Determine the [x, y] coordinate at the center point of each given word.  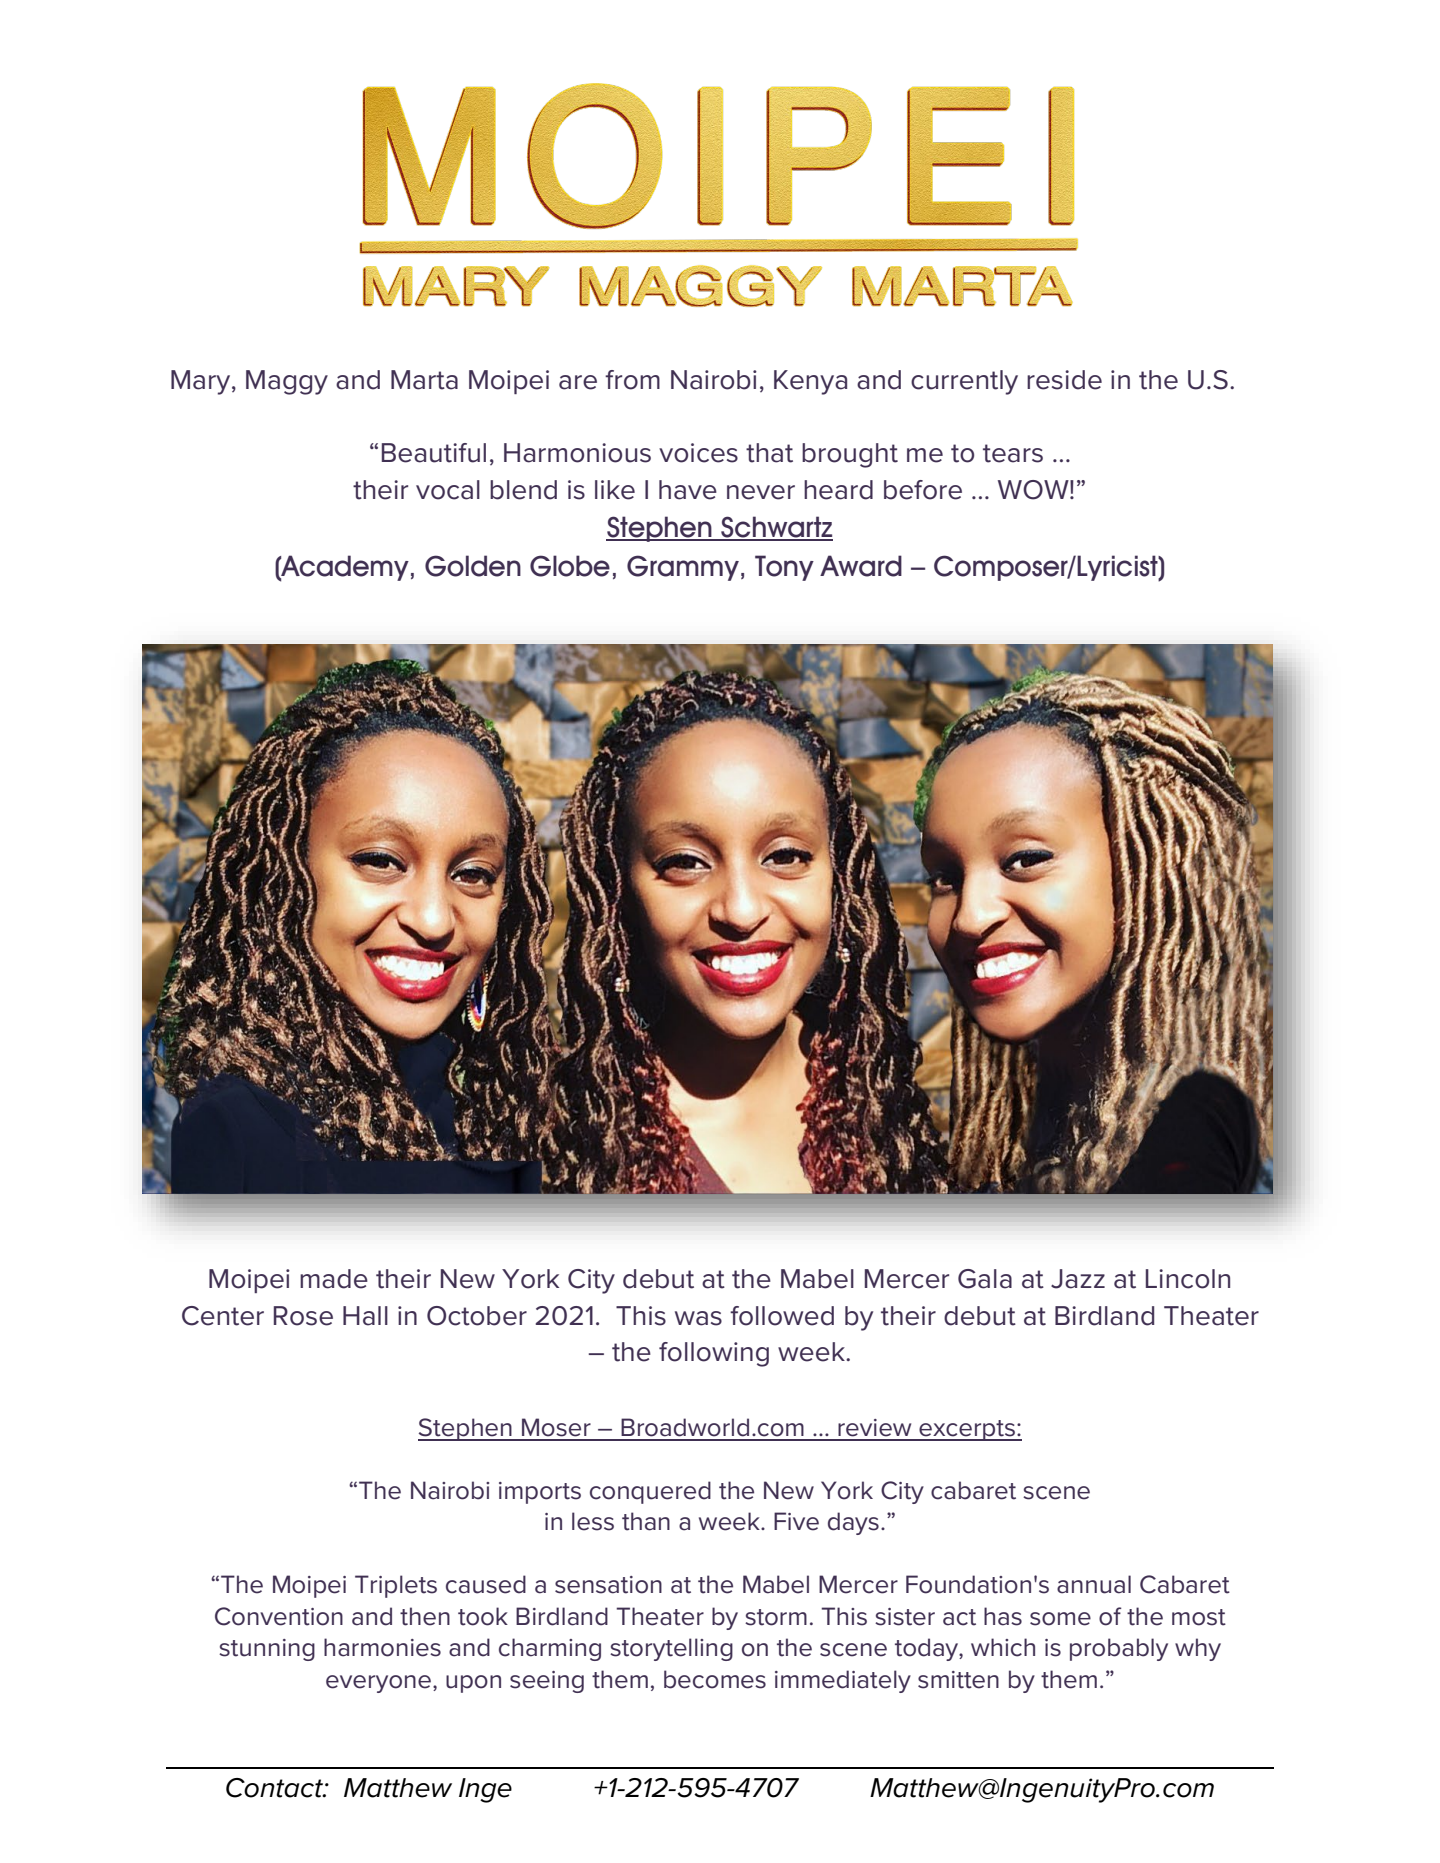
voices [698, 453]
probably [1119, 1649]
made [334, 1279]
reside [1064, 380]
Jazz [1078, 1279]
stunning [267, 1650]
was [698, 1318]
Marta [424, 380]
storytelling [671, 1649]
